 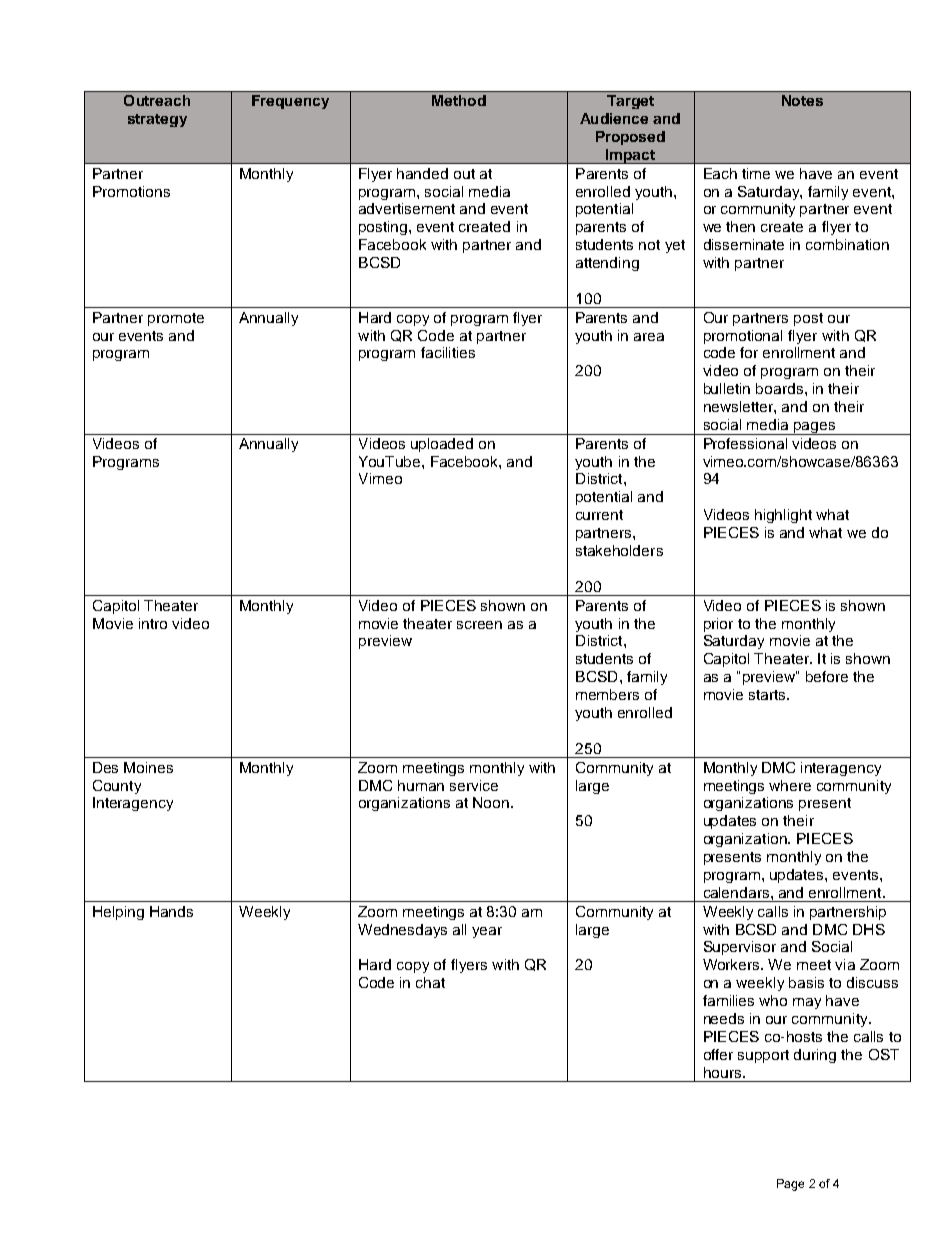 I want to click on Hands, so click(x=171, y=911).
